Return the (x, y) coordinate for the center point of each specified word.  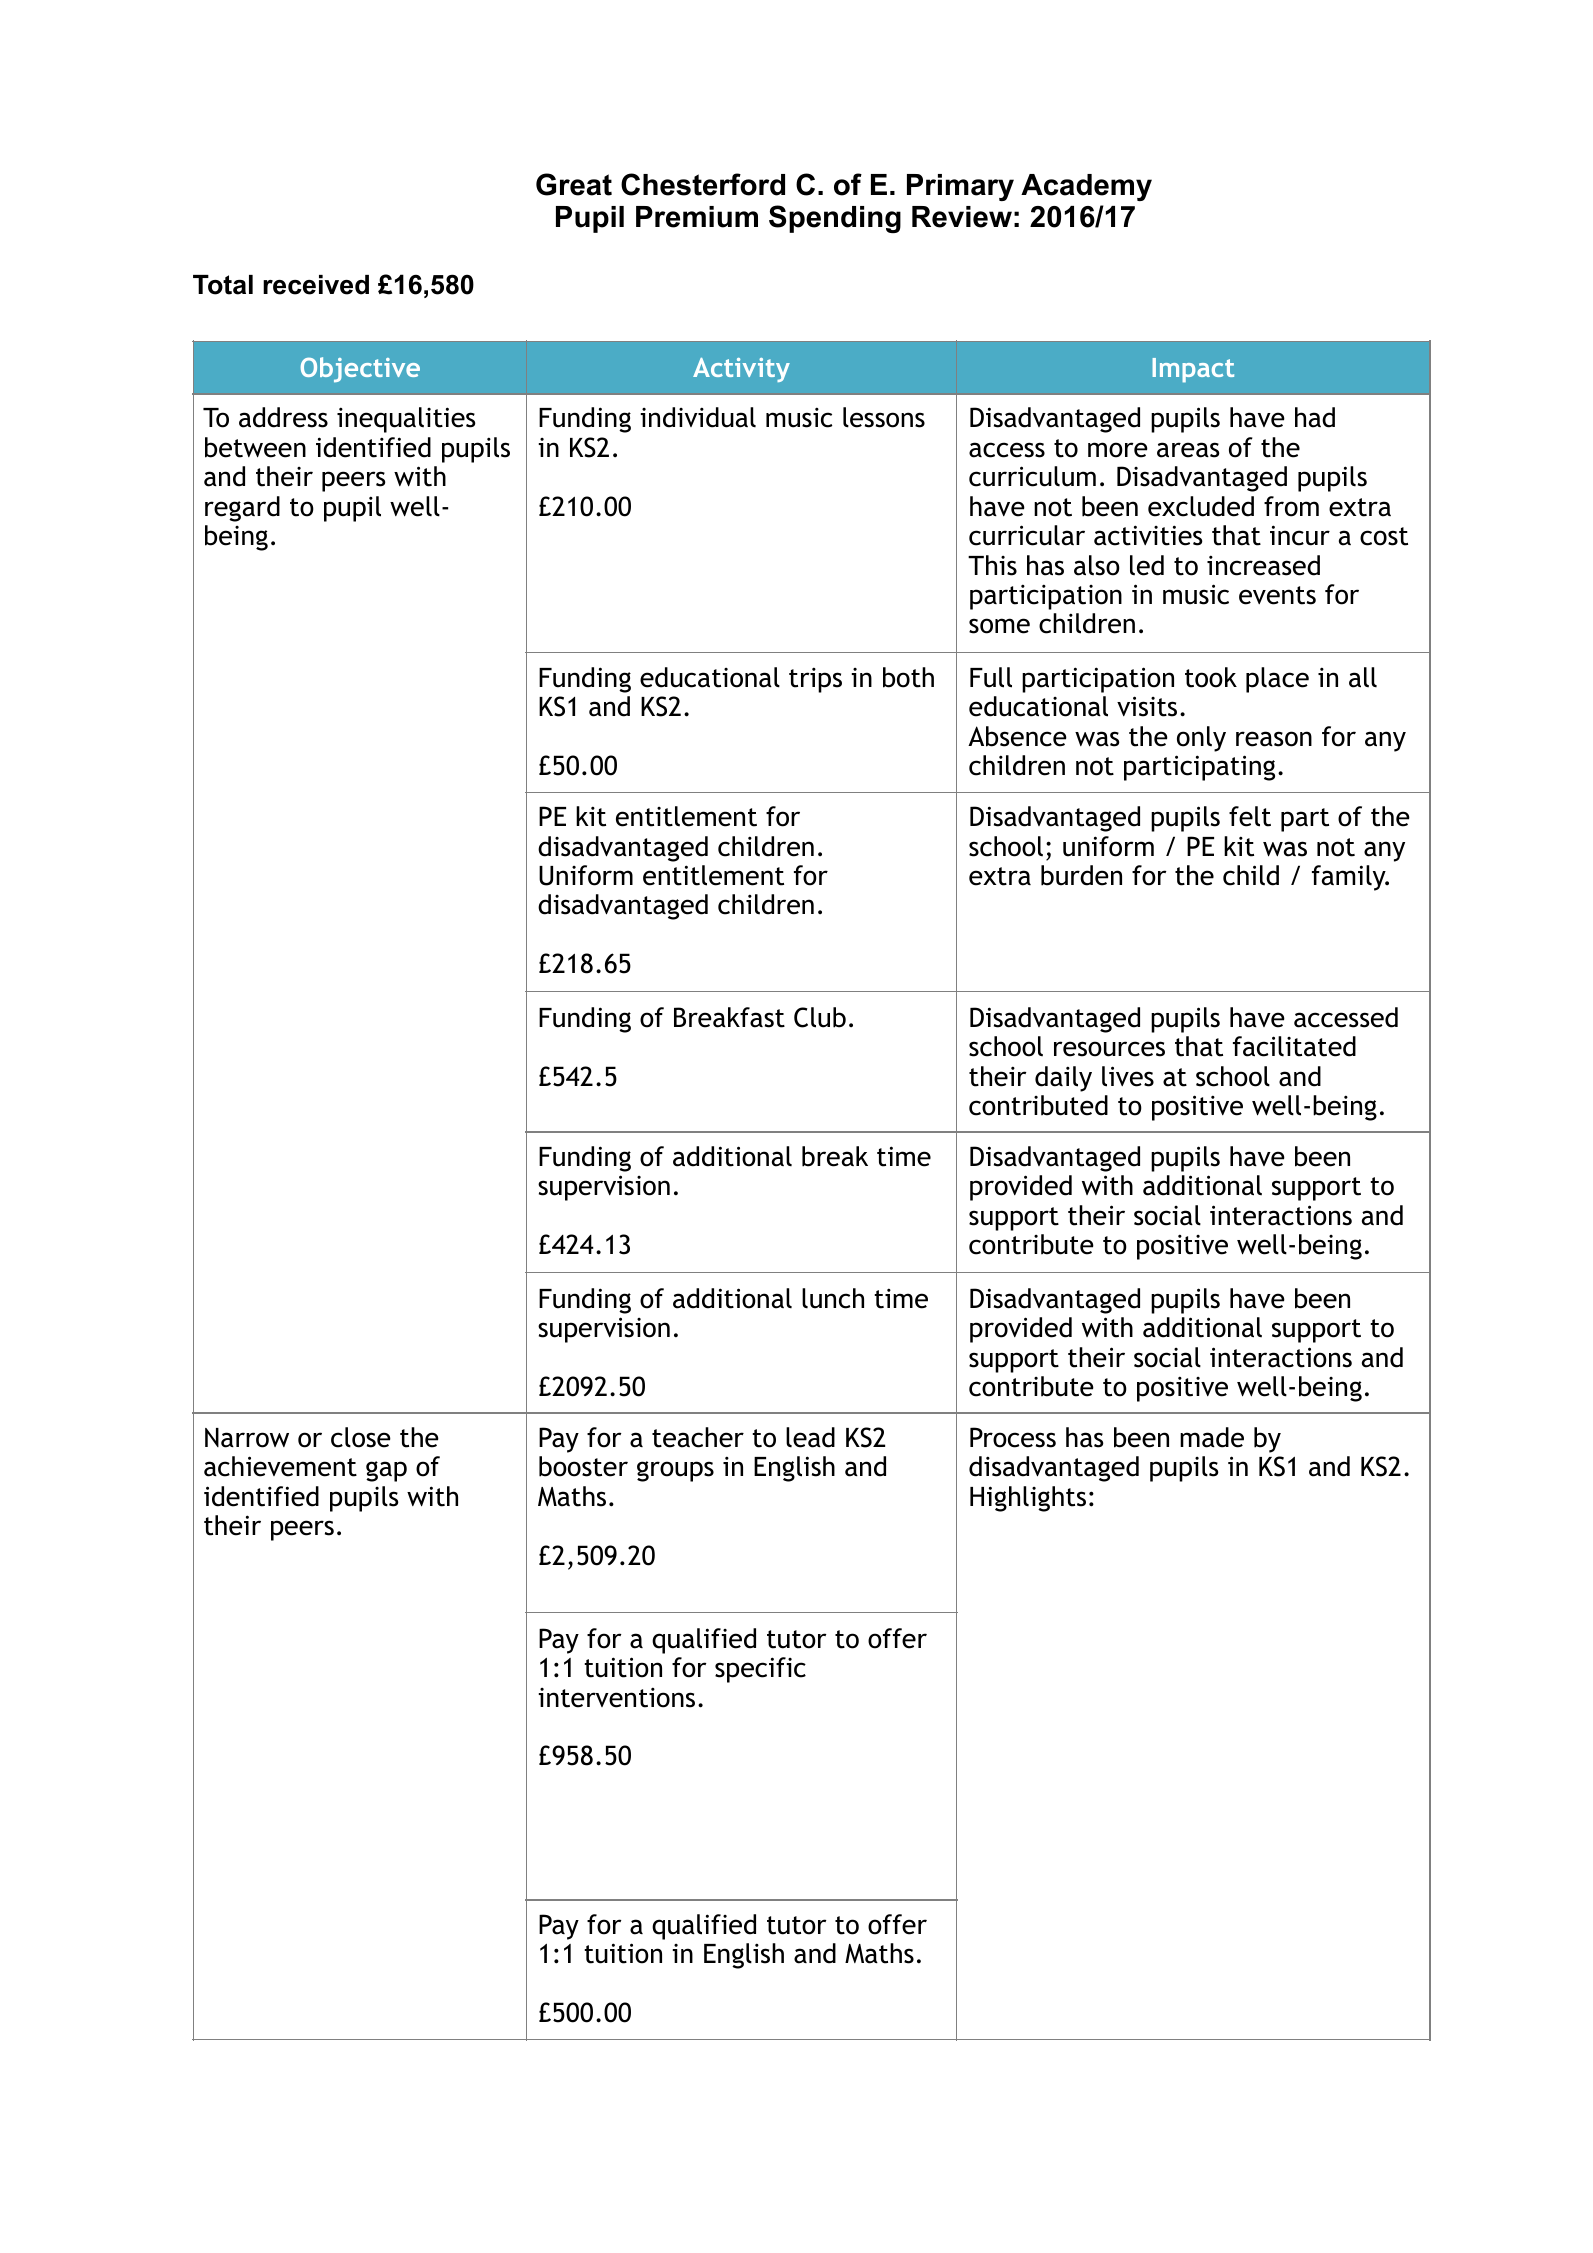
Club (820, 1017)
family (1350, 878)
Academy (1086, 187)
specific (760, 1670)
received (316, 285)
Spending (835, 219)
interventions (616, 1697)
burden (1081, 875)
